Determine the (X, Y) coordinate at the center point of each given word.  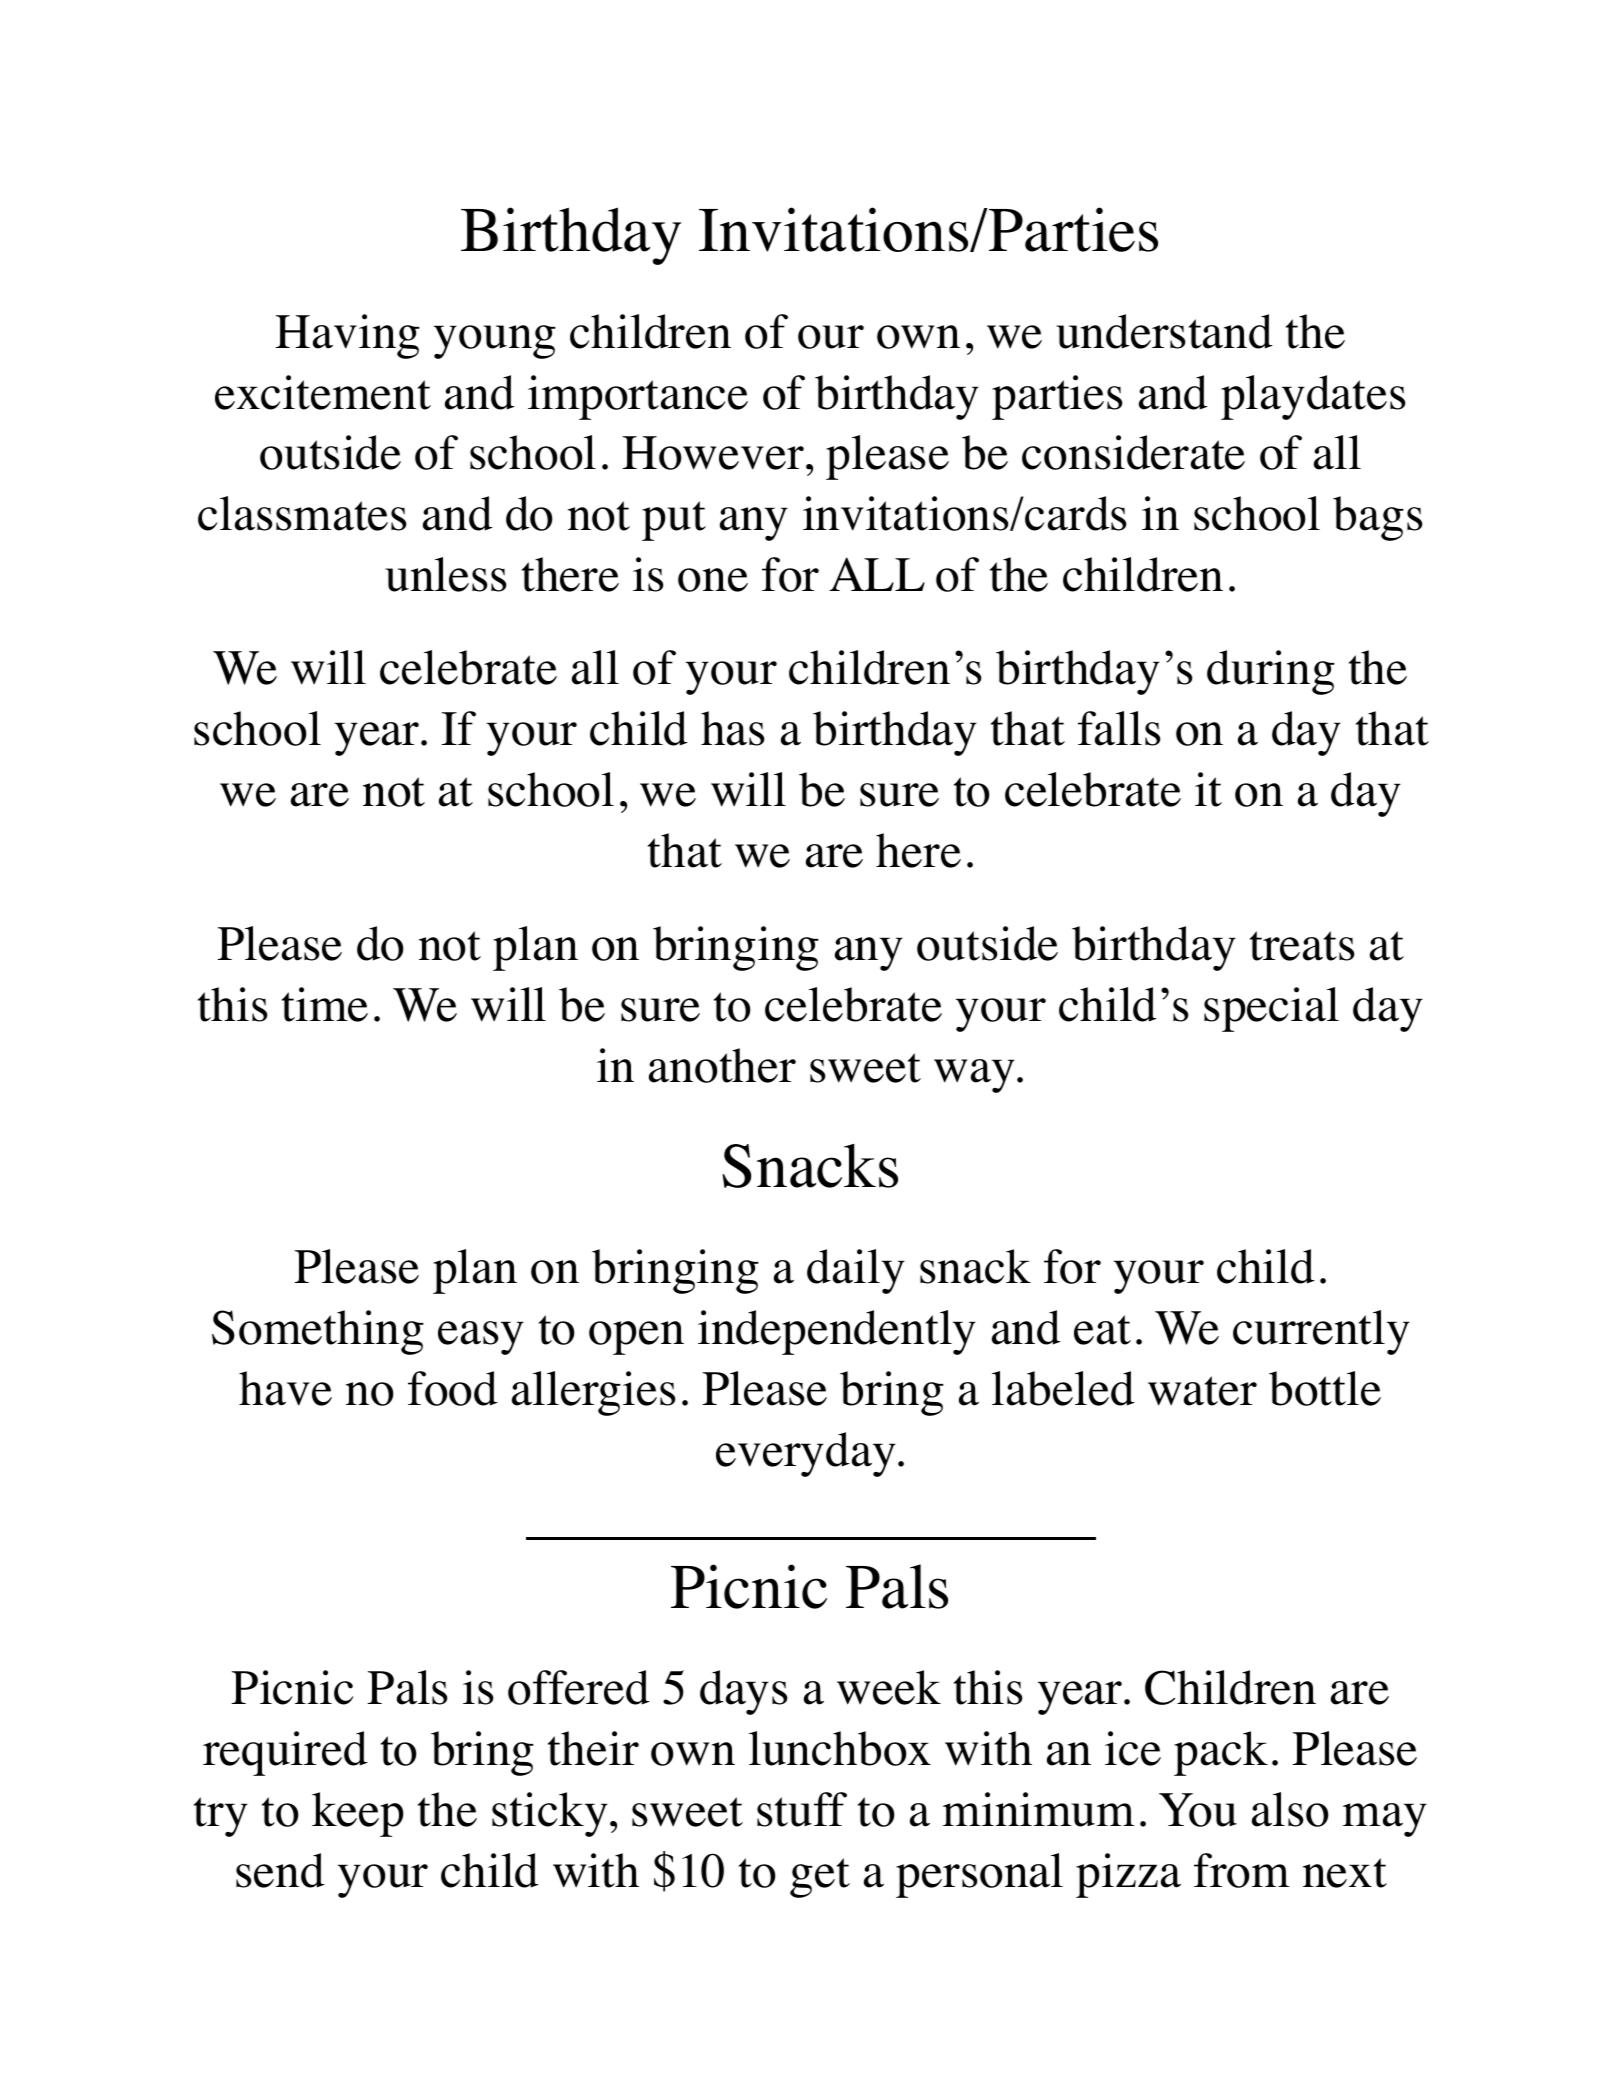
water (1202, 1391)
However (713, 453)
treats (1302, 946)
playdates (1313, 397)
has (732, 728)
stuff (802, 1809)
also (1290, 1809)
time (325, 1004)
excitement (323, 392)
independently (837, 1332)
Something (318, 1332)
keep (358, 1814)
